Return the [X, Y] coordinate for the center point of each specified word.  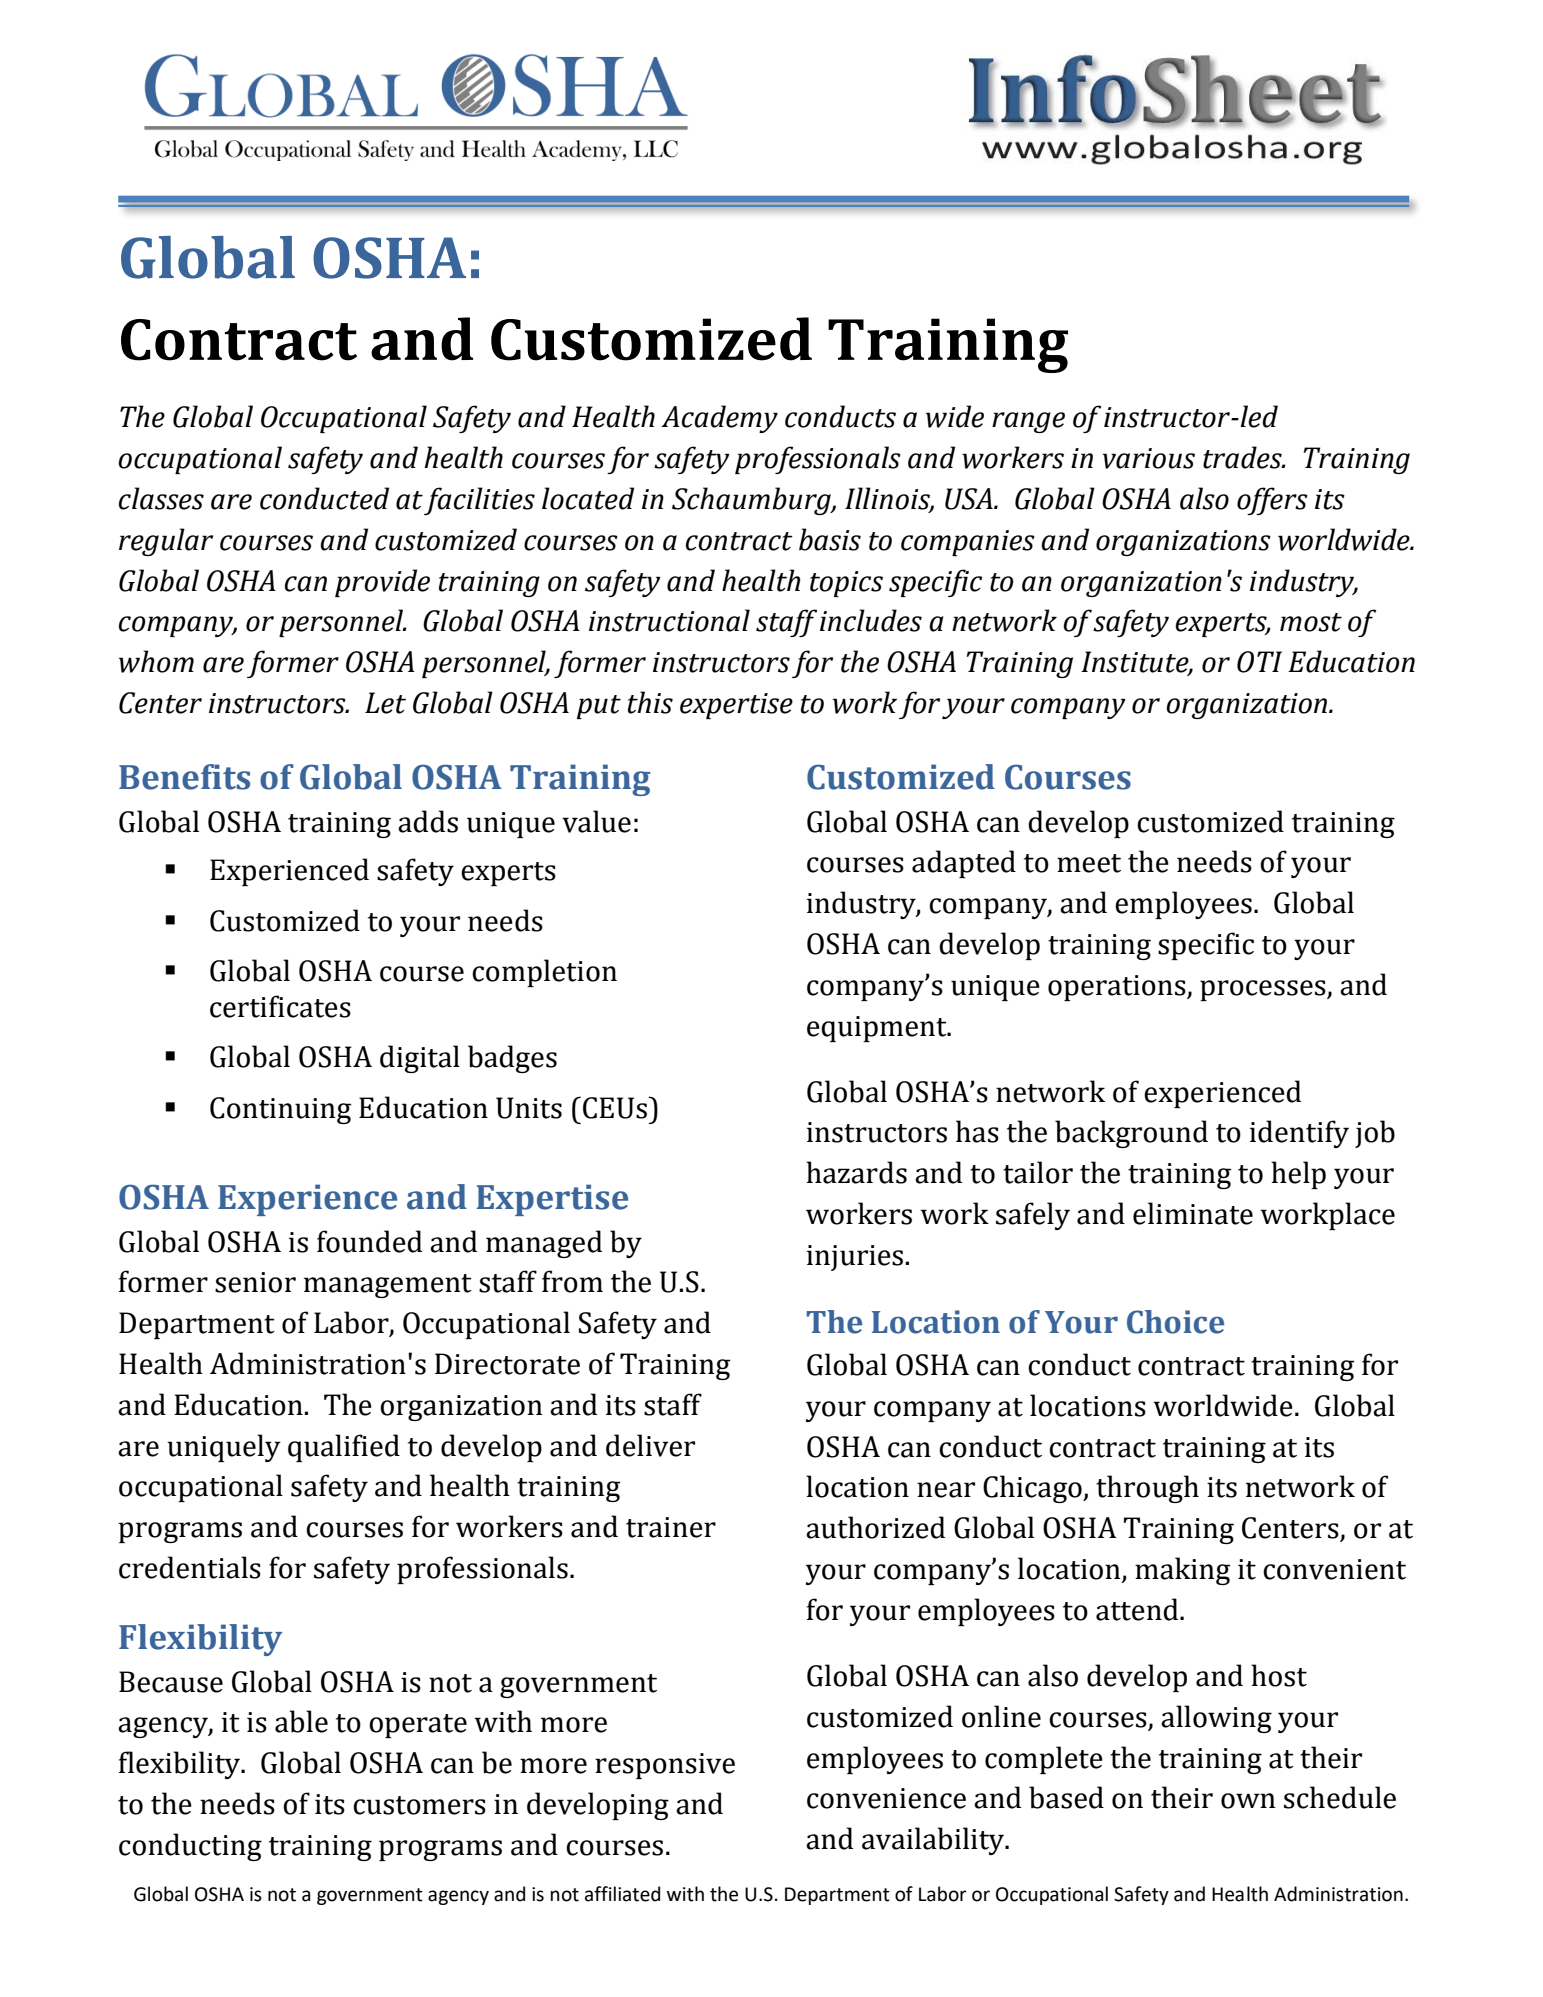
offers [1272, 501]
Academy [719, 419]
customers [419, 1805]
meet [1089, 863]
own [1248, 1801]
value [596, 821]
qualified [344, 1448]
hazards [856, 1172]
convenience [886, 1798]
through [1147, 1489]
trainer [671, 1527]
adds [428, 821]
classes [161, 498]
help [1298, 1175]
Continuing [280, 1110]
